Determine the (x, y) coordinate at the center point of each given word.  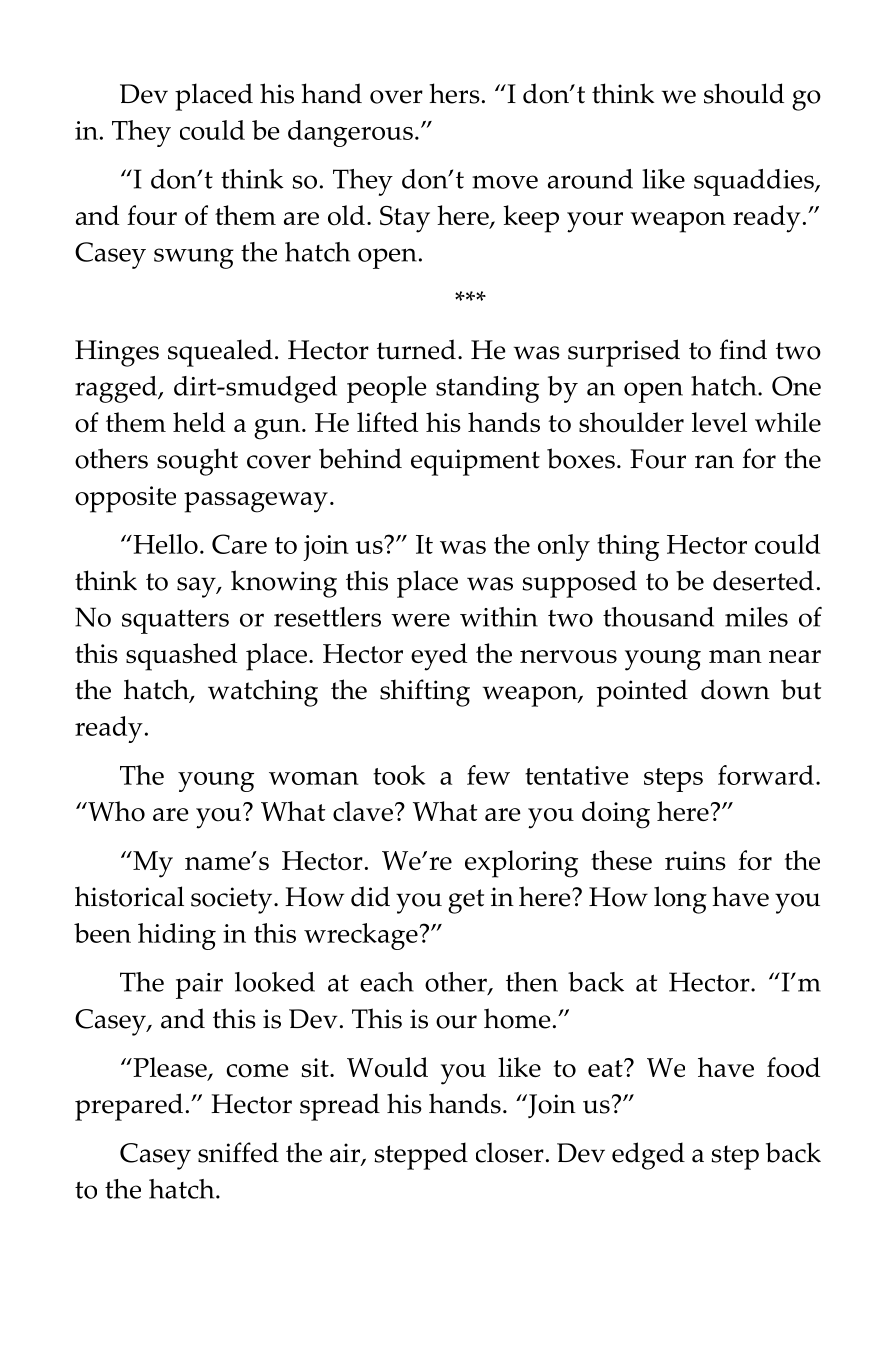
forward (766, 775)
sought (197, 462)
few (488, 775)
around (590, 179)
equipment (475, 462)
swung (194, 258)
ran (714, 462)
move (505, 182)
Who (115, 811)
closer (510, 1152)
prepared (129, 1107)
